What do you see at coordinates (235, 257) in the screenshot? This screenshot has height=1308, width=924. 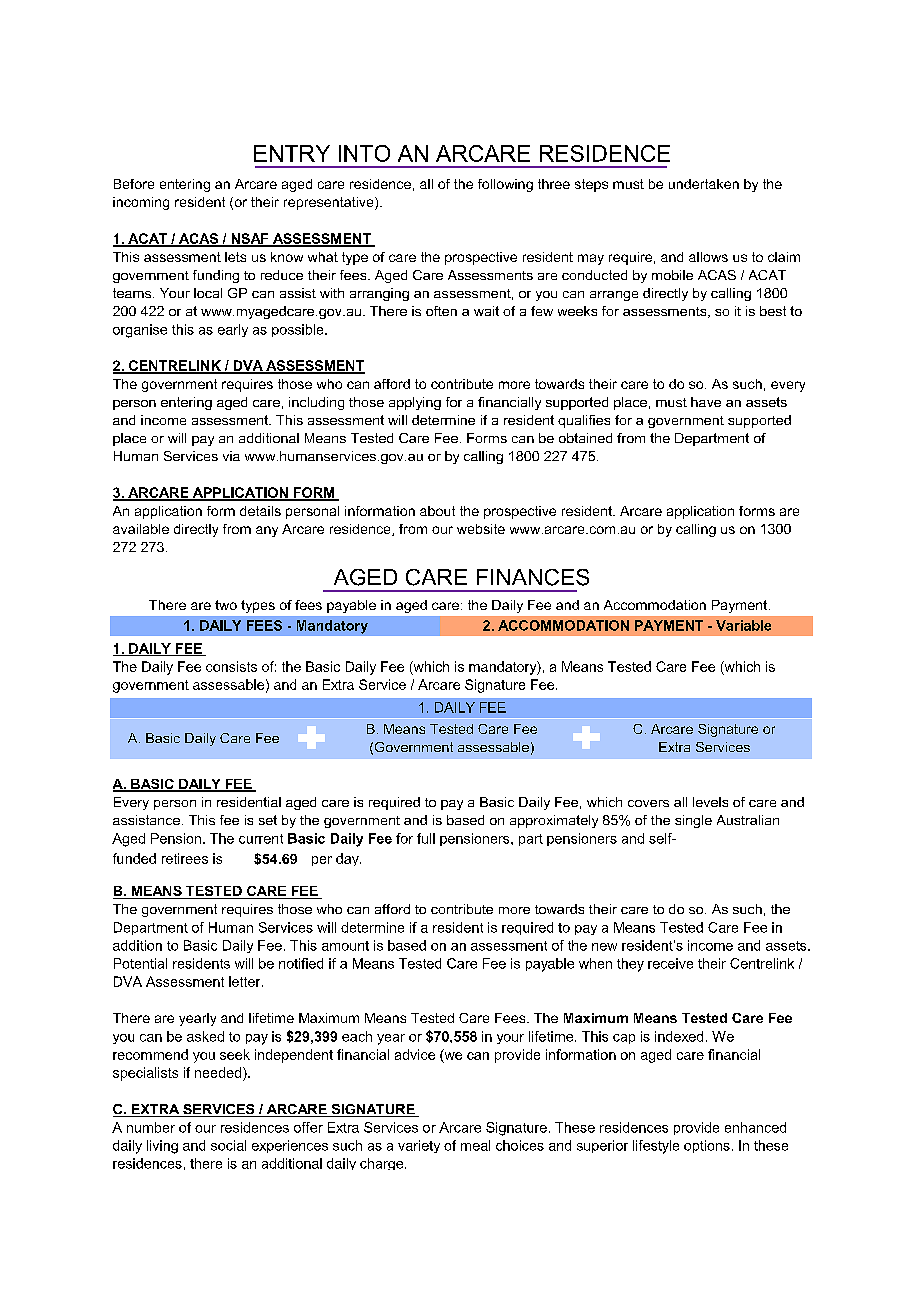 I see `lets` at bounding box center [235, 257].
